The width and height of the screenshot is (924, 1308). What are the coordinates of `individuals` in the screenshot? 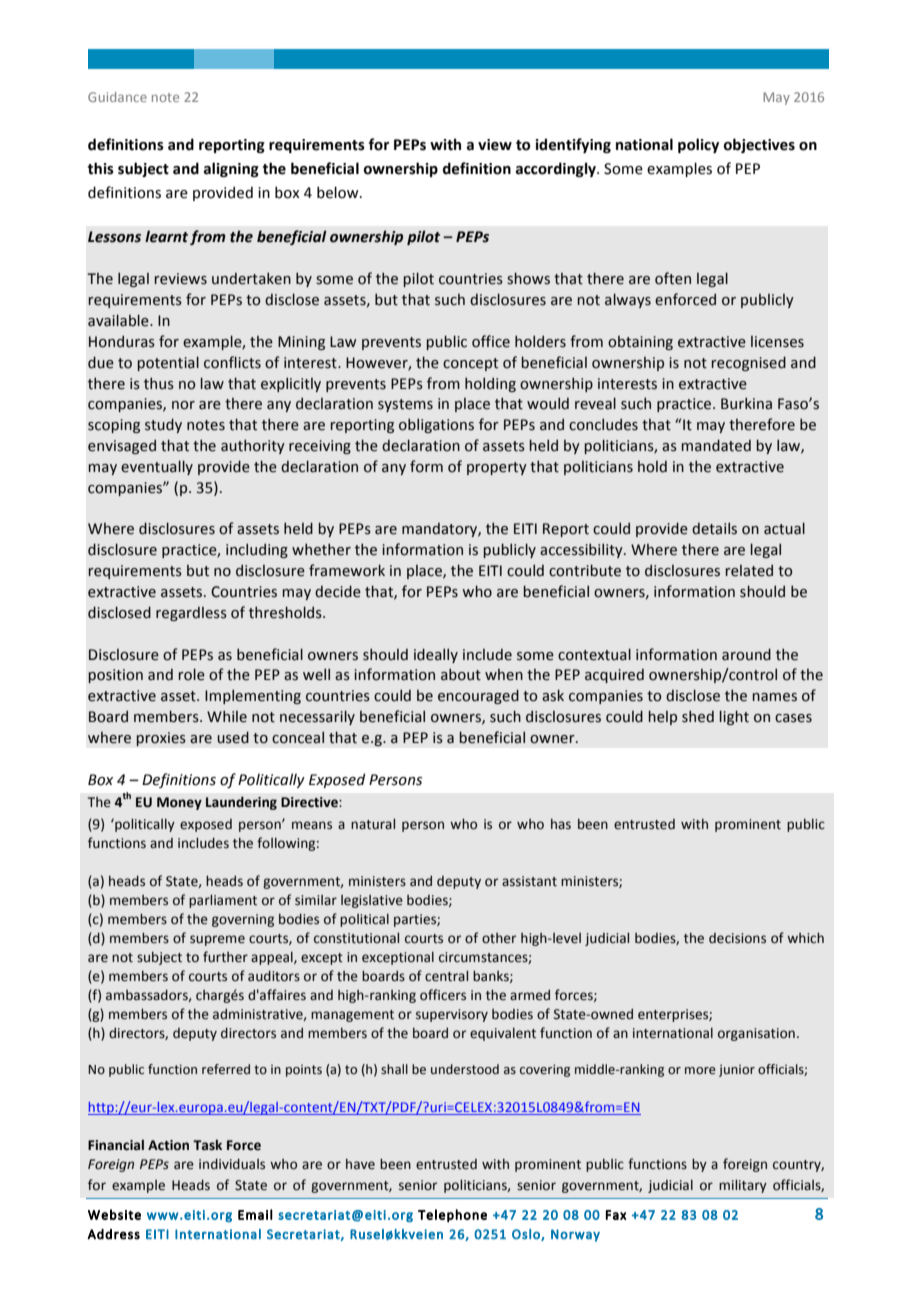 It's located at (232, 1164).
